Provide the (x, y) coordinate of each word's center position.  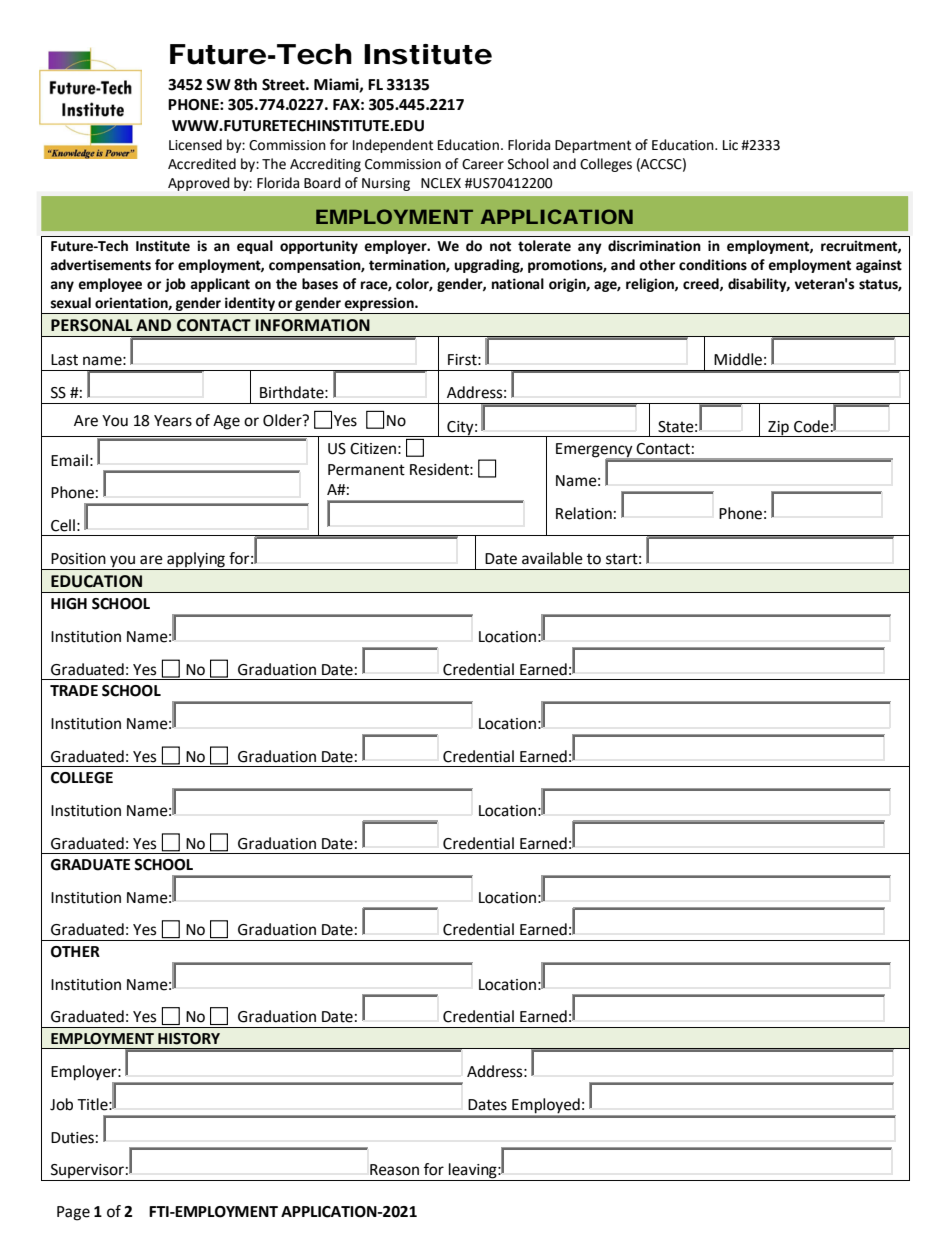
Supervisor (87, 1172)
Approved (198, 184)
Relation (584, 513)
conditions (713, 265)
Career (483, 164)
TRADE (74, 690)
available (552, 558)
